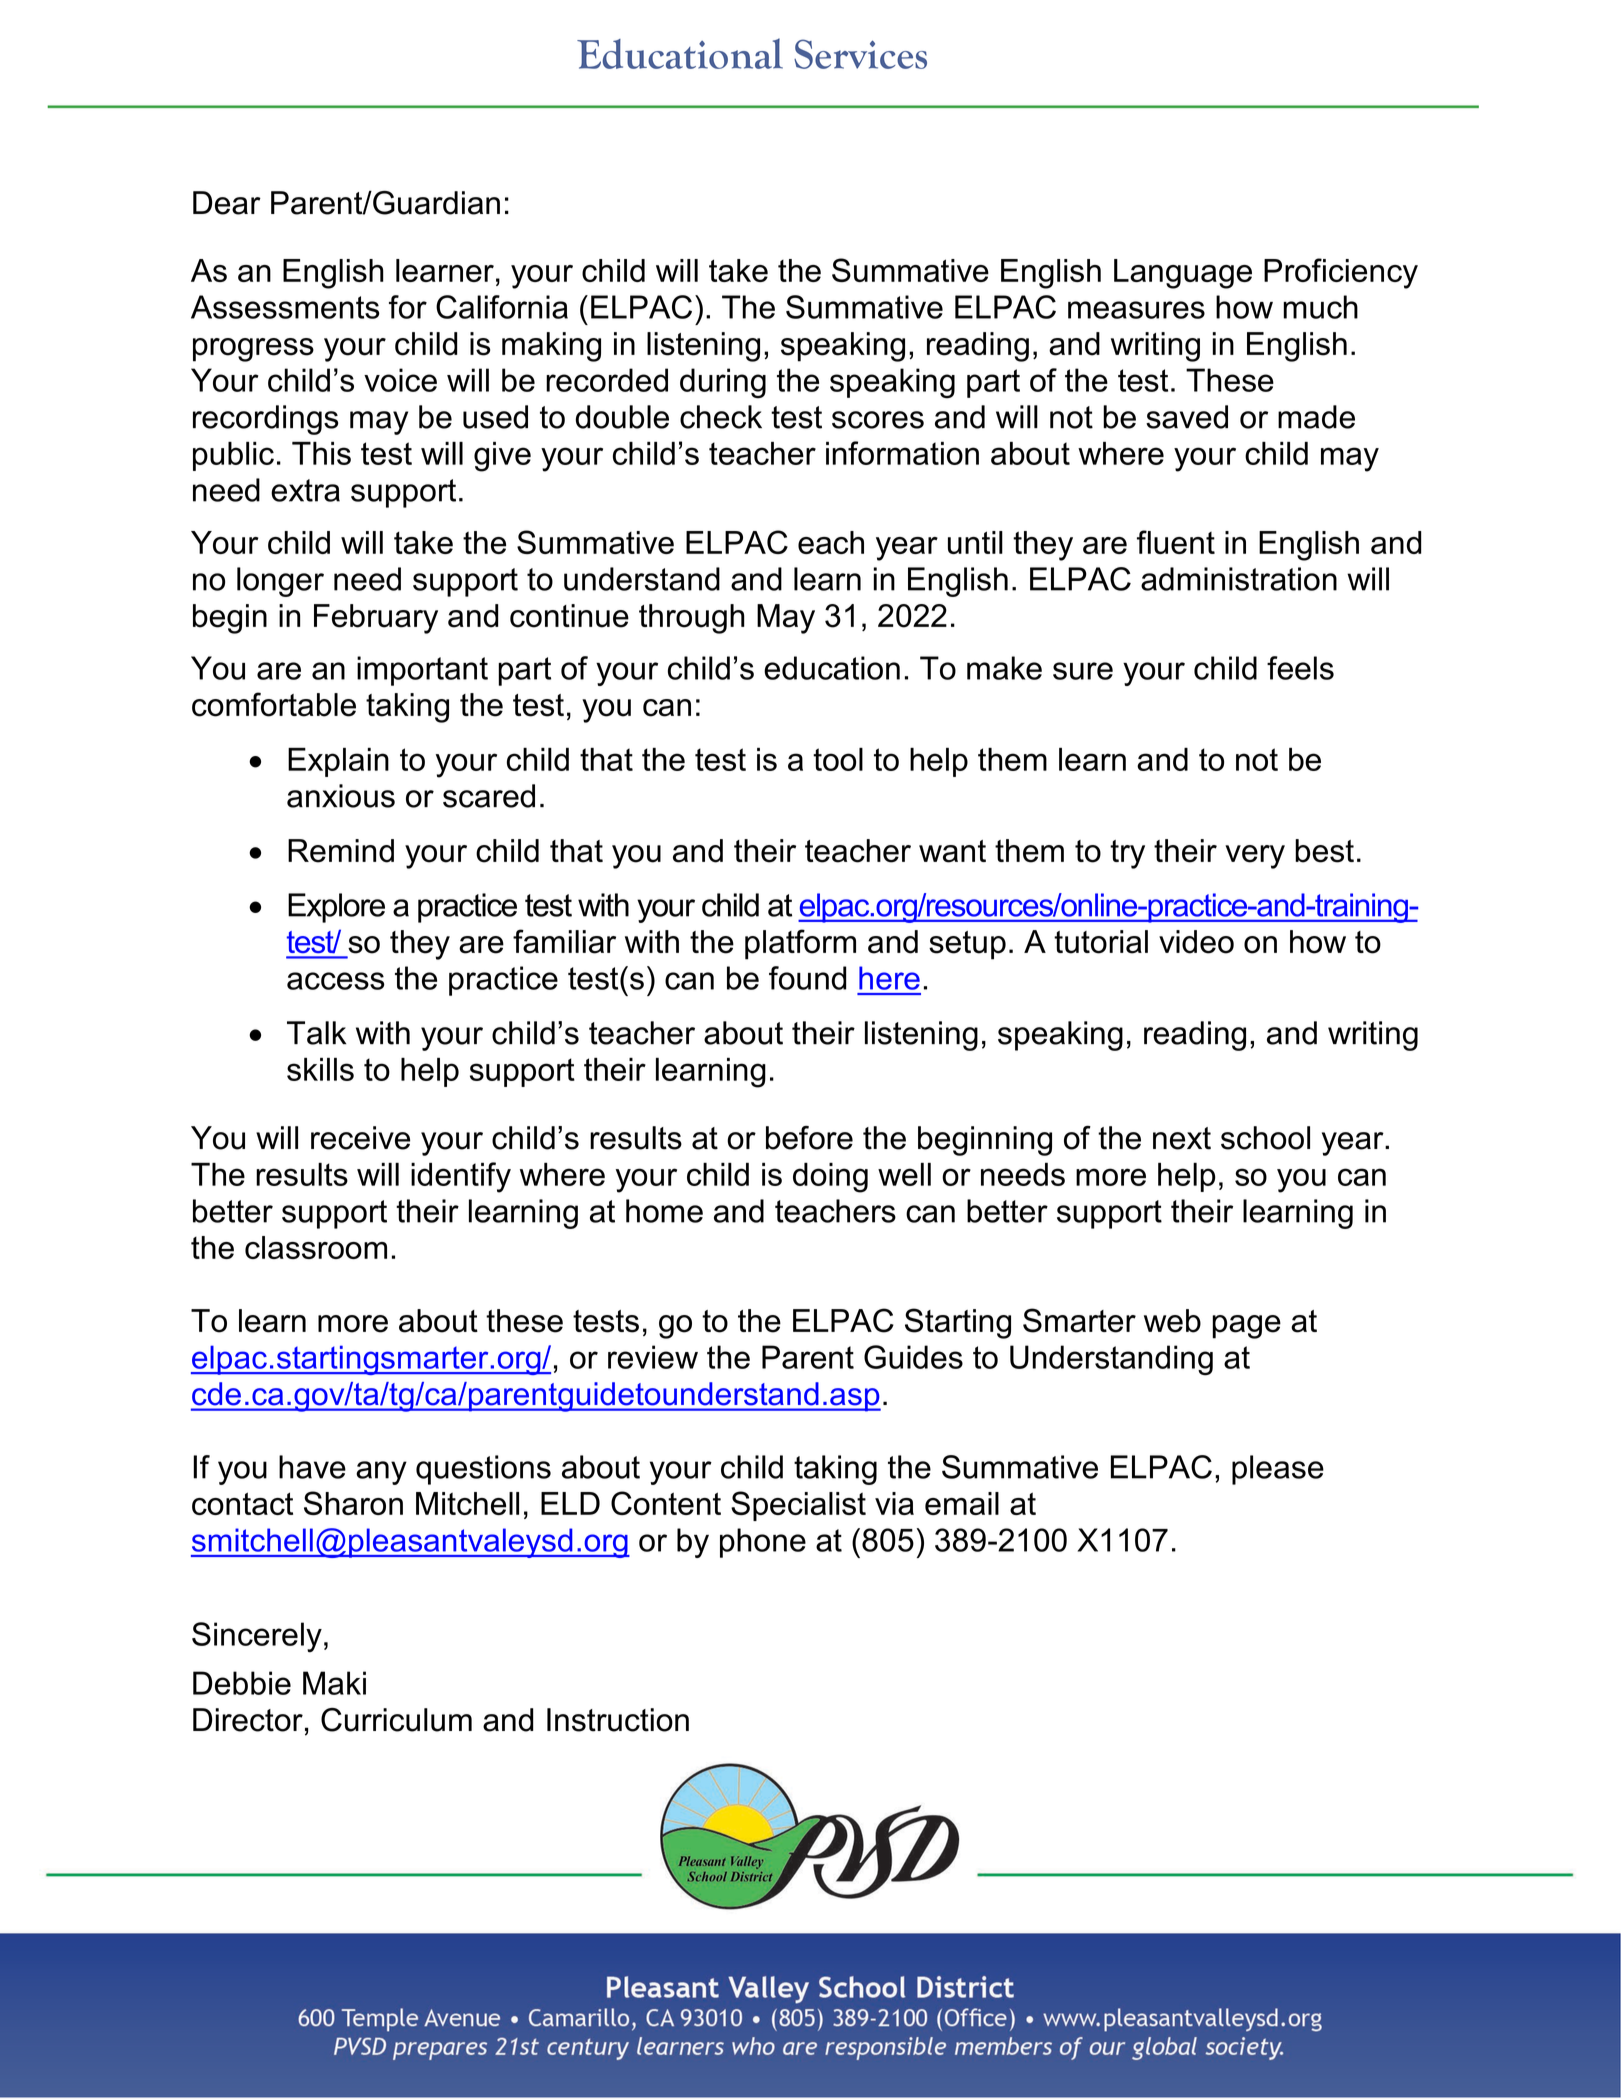 This document has height=2099, width=1622. Describe the element at coordinates (763, 1543) in the document. I see `phone` at that location.
